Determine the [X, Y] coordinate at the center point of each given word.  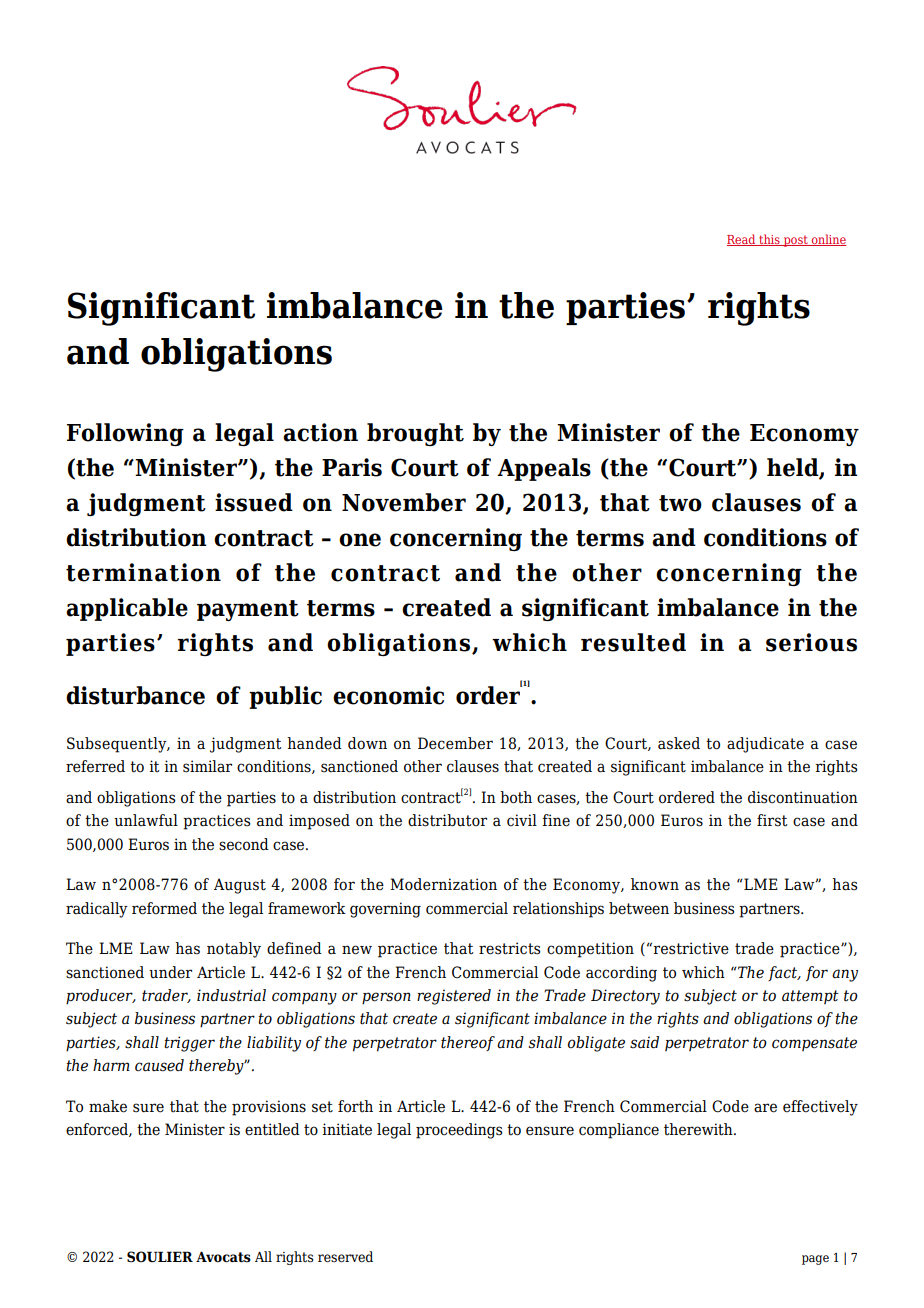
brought [415, 434]
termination [143, 572]
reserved [345, 1257]
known [655, 884]
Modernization [443, 884]
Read [742, 240]
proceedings [459, 1131]
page [815, 1260]
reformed [164, 908]
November [404, 502]
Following [125, 434]
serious [811, 642]
